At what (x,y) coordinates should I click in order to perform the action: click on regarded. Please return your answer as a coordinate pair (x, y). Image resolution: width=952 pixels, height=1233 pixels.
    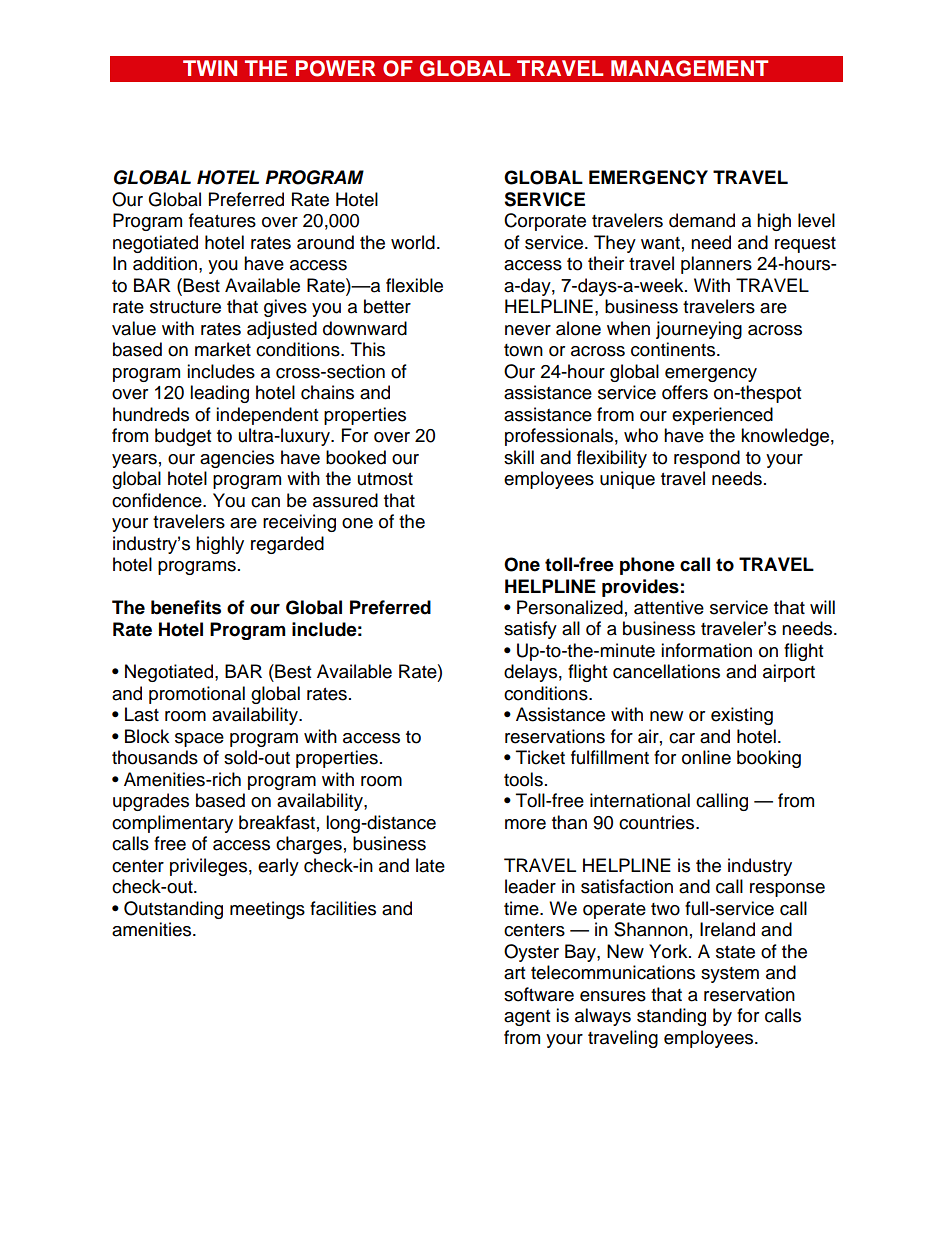
    Looking at the image, I should click on (287, 545).
